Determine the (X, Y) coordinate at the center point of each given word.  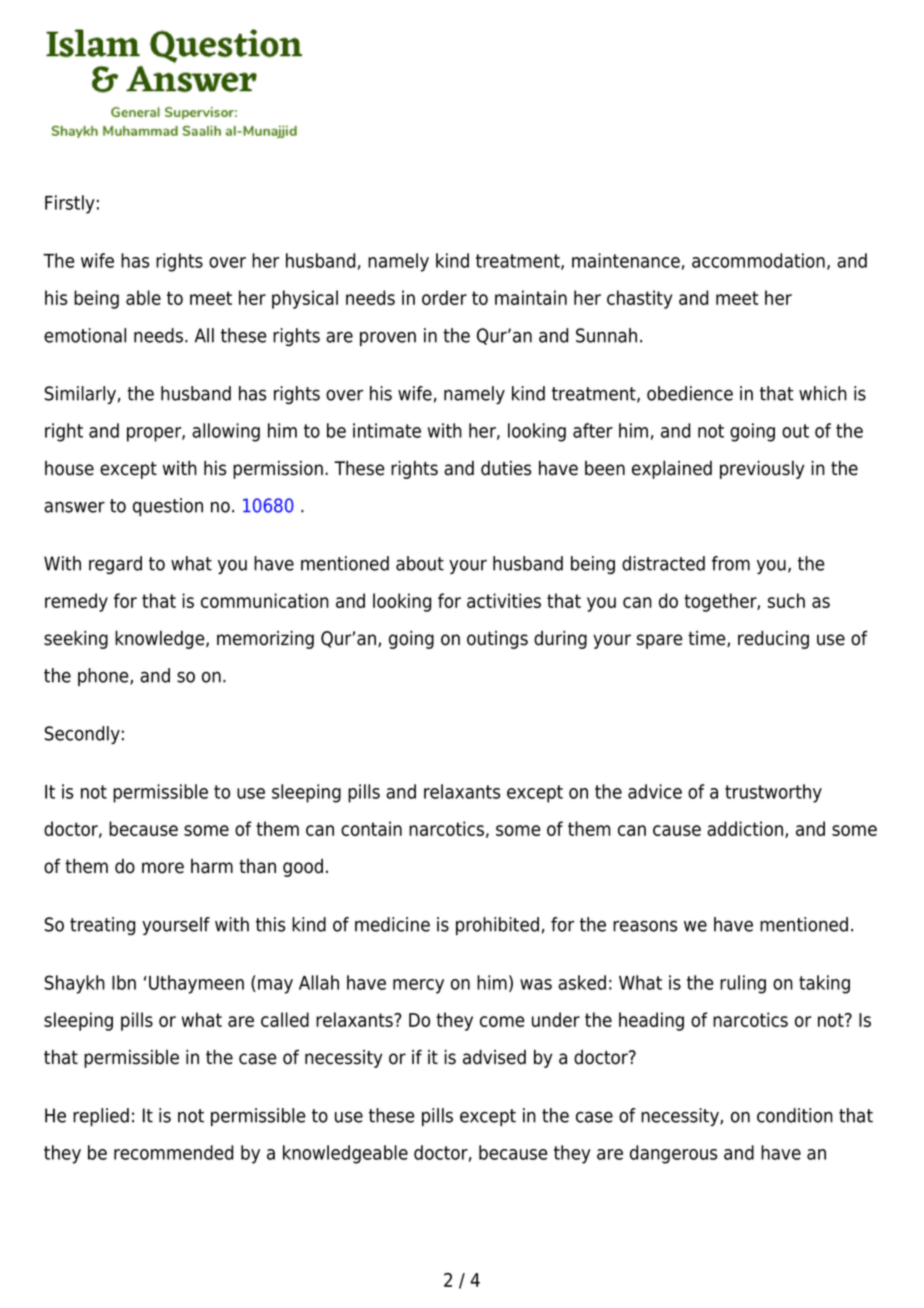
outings (497, 640)
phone (104, 677)
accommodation (758, 260)
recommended (173, 1152)
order (444, 297)
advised (494, 1057)
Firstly (70, 204)
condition (795, 1115)
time (708, 639)
